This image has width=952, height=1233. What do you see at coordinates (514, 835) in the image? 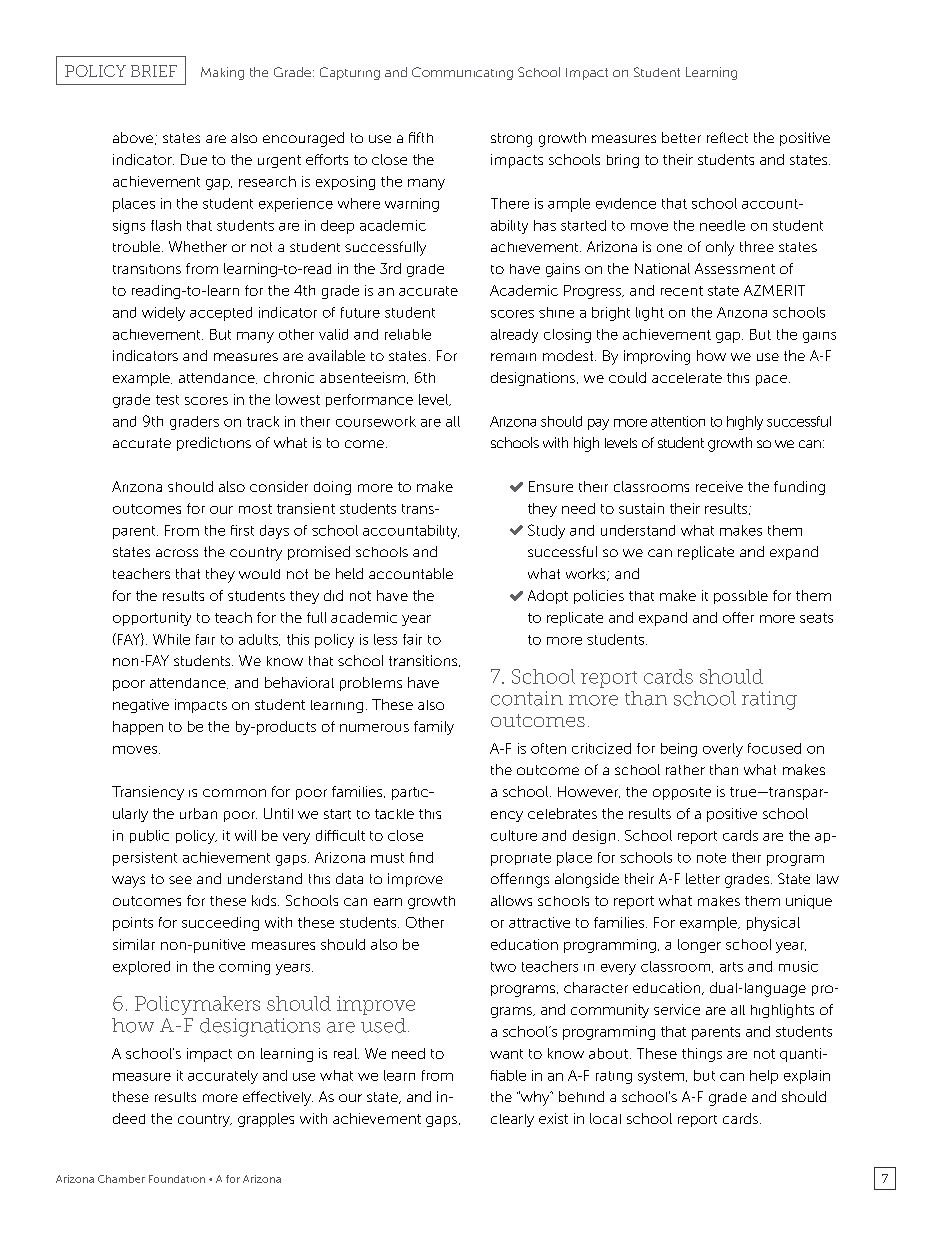
I see `culture` at bounding box center [514, 835].
